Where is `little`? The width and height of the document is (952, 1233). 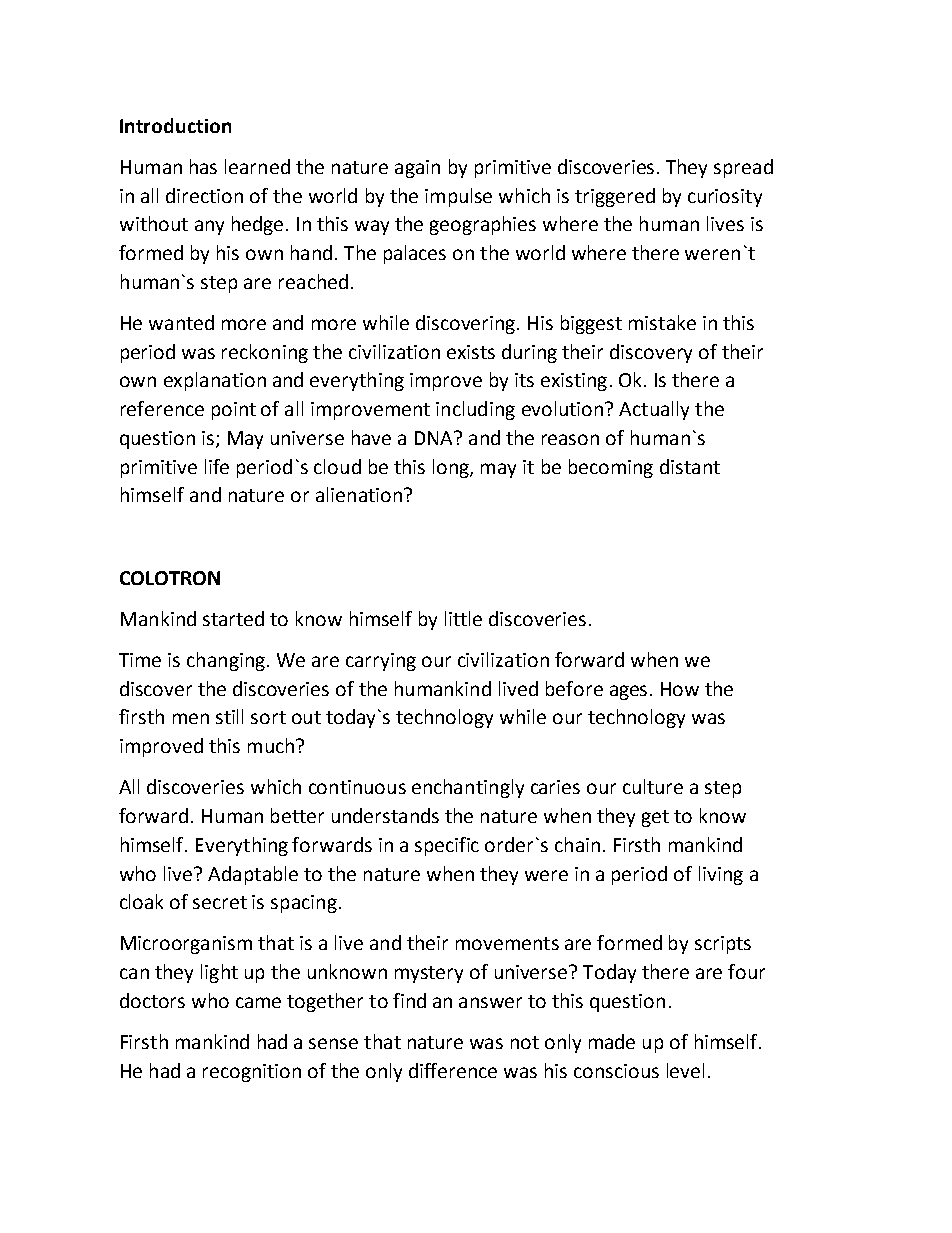
little is located at coordinates (463, 618).
